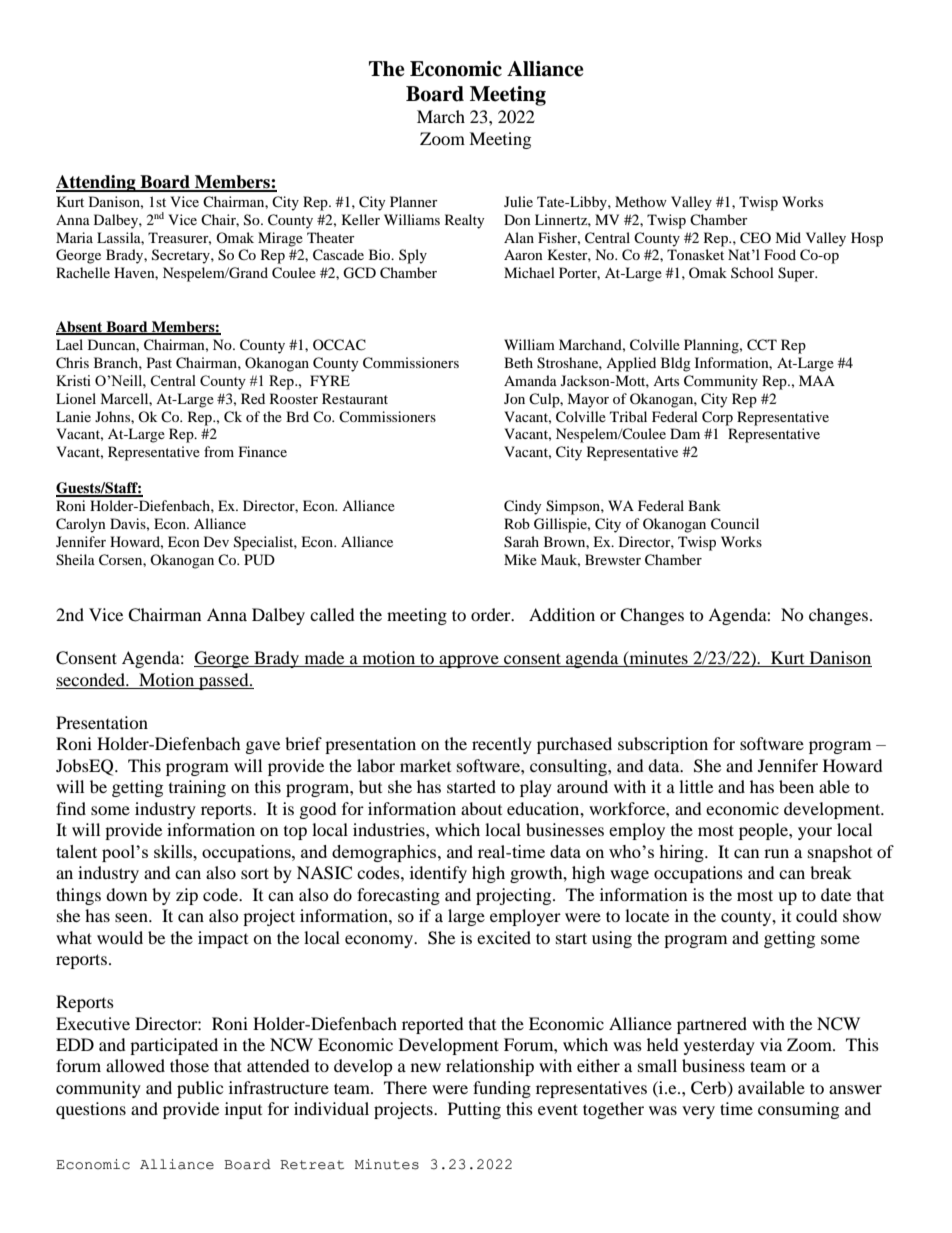 The height and width of the screenshot is (1233, 952). I want to click on CEO, so click(755, 238).
